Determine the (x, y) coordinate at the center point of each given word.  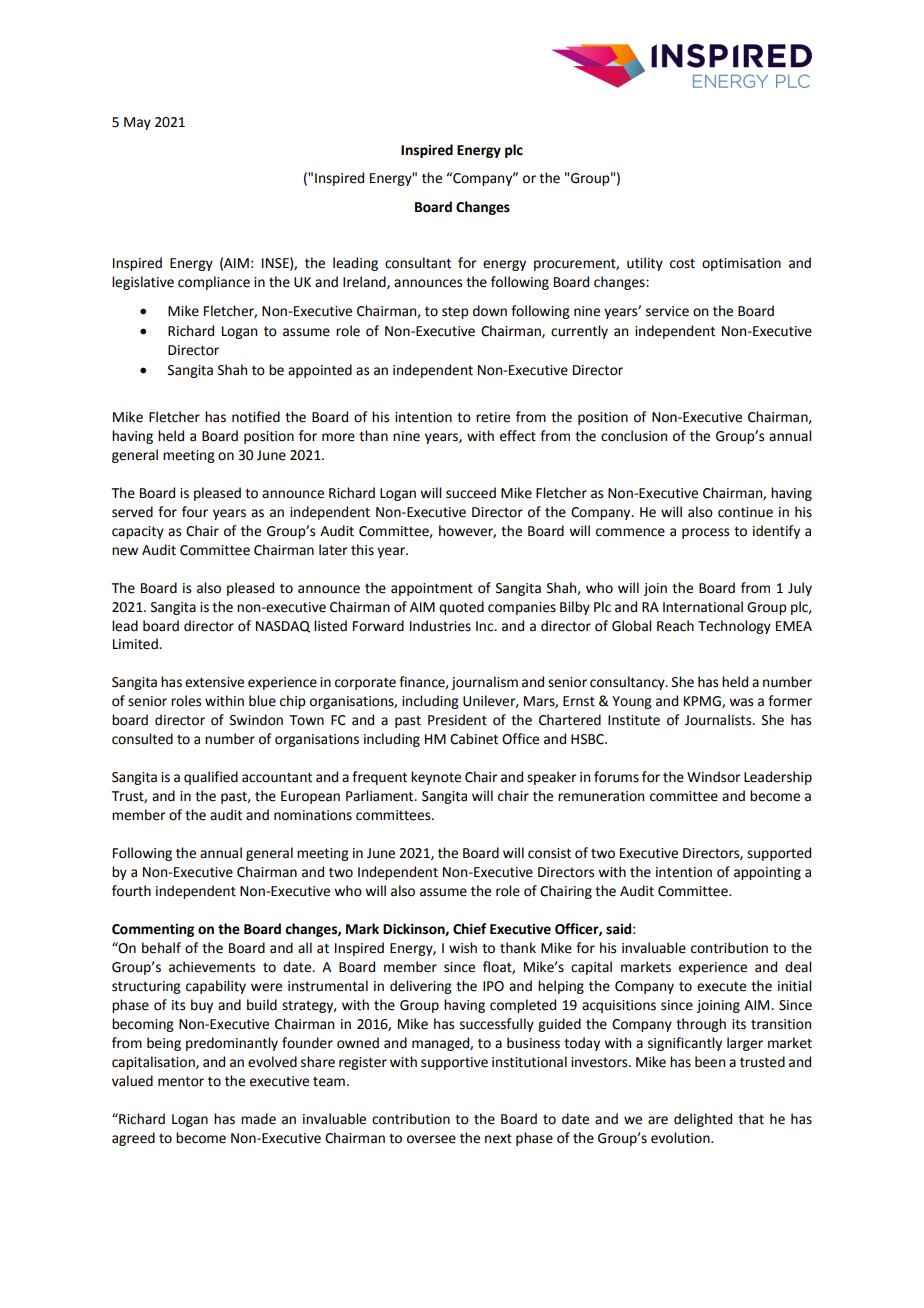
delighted (703, 1120)
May (137, 123)
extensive (214, 682)
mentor (181, 1081)
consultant (418, 263)
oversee (431, 1139)
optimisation (741, 264)
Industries (440, 626)
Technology (734, 627)
